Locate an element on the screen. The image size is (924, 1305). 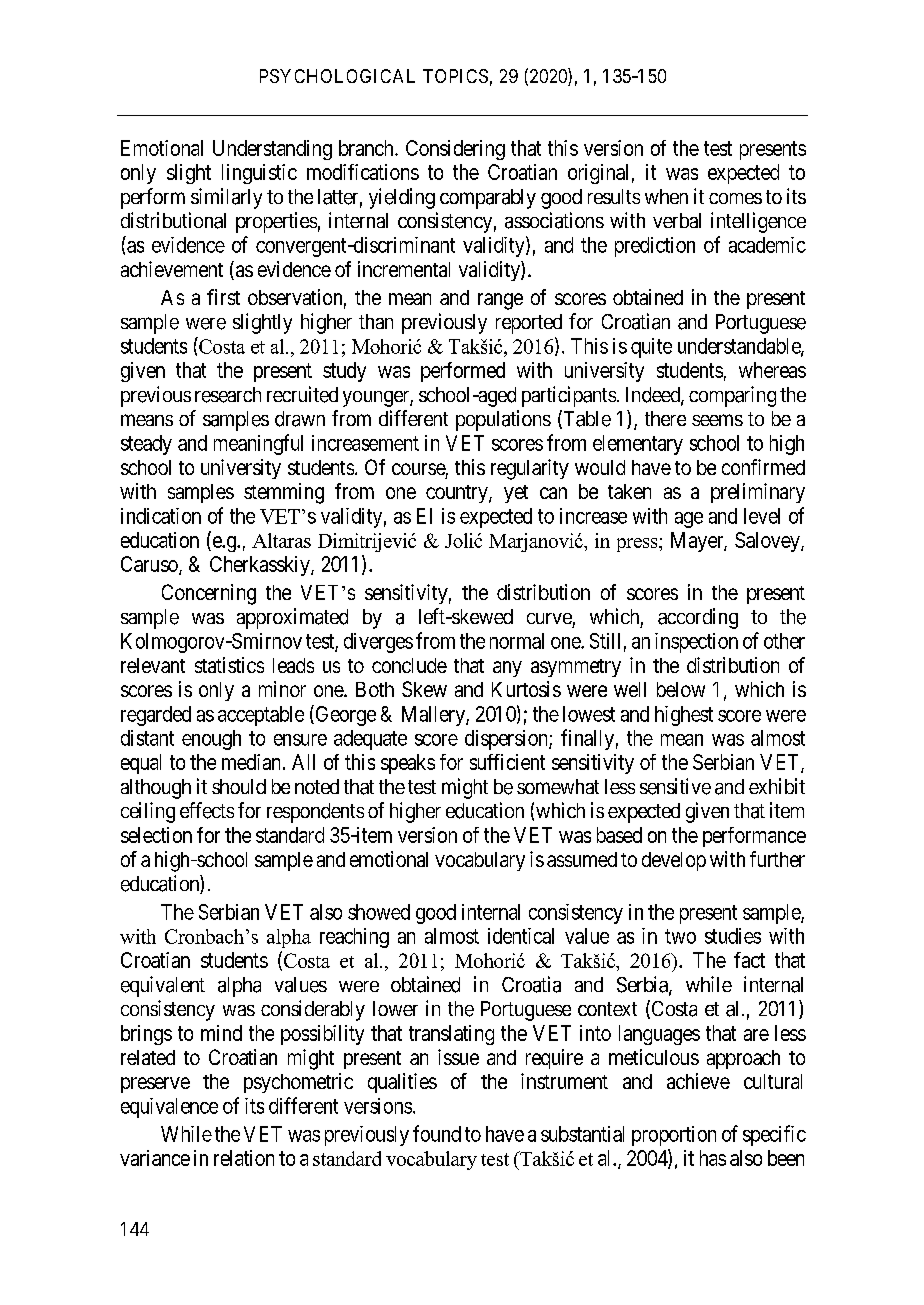
sensitive is located at coordinates (675, 786).
